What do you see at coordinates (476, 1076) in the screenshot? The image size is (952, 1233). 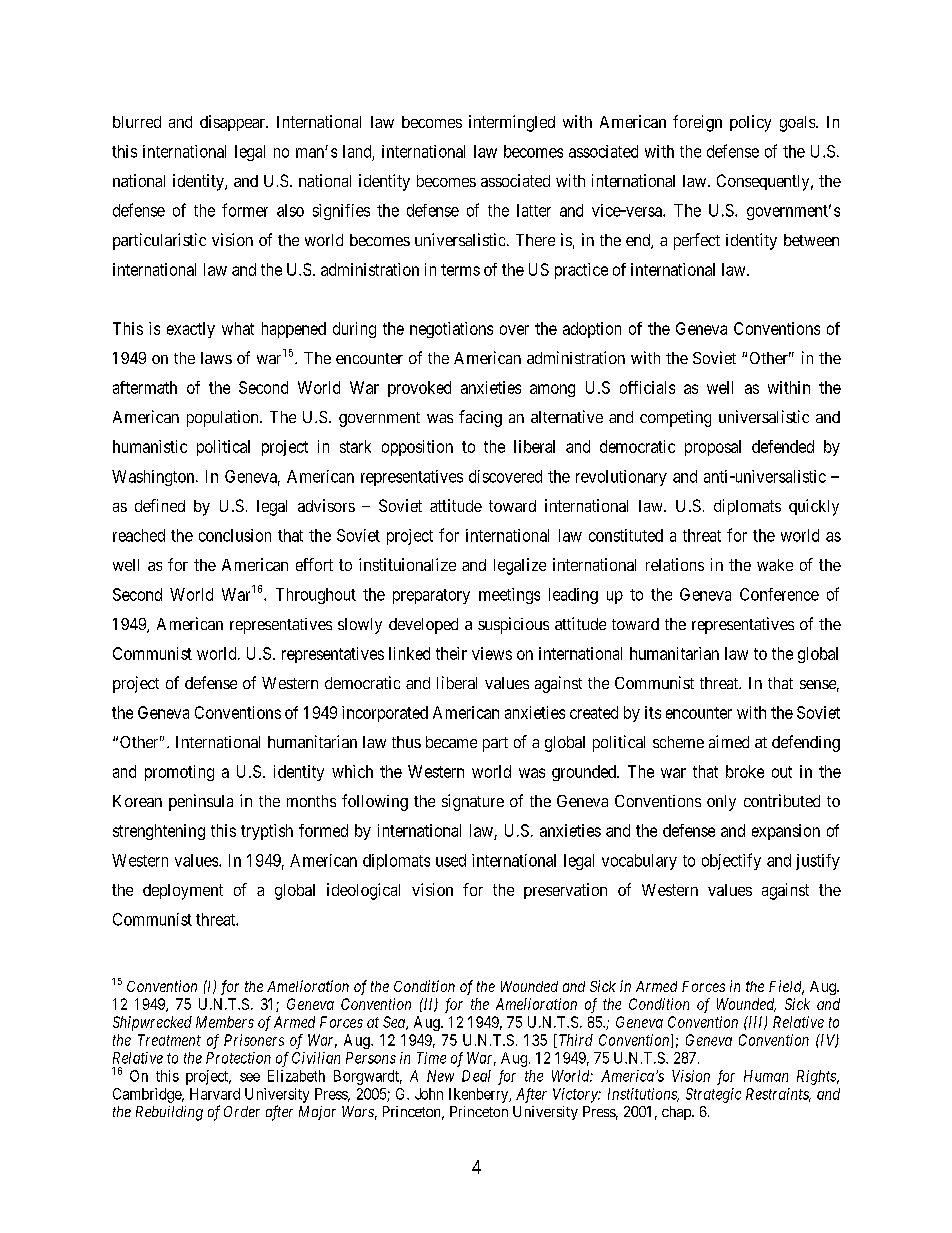 I see `Deal` at bounding box center [476, 1076].
